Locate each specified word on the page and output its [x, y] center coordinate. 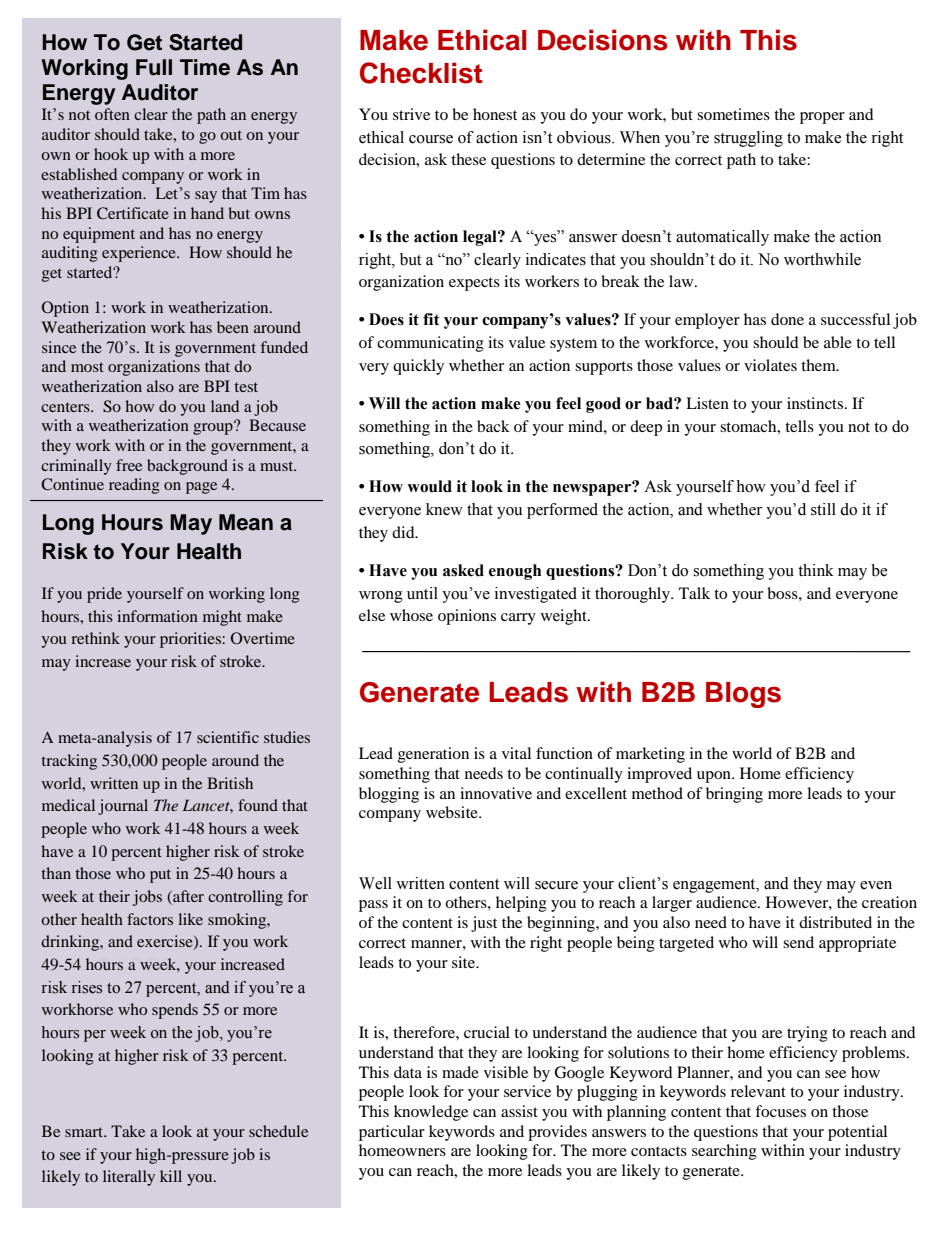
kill [171, 1176]
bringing [734, 795]
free [129, 465]
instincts [816, 403]
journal [123, 807]
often [112, 114]
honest [495, 114]
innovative [496, 793]
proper [822, 118]
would [429, 486]
